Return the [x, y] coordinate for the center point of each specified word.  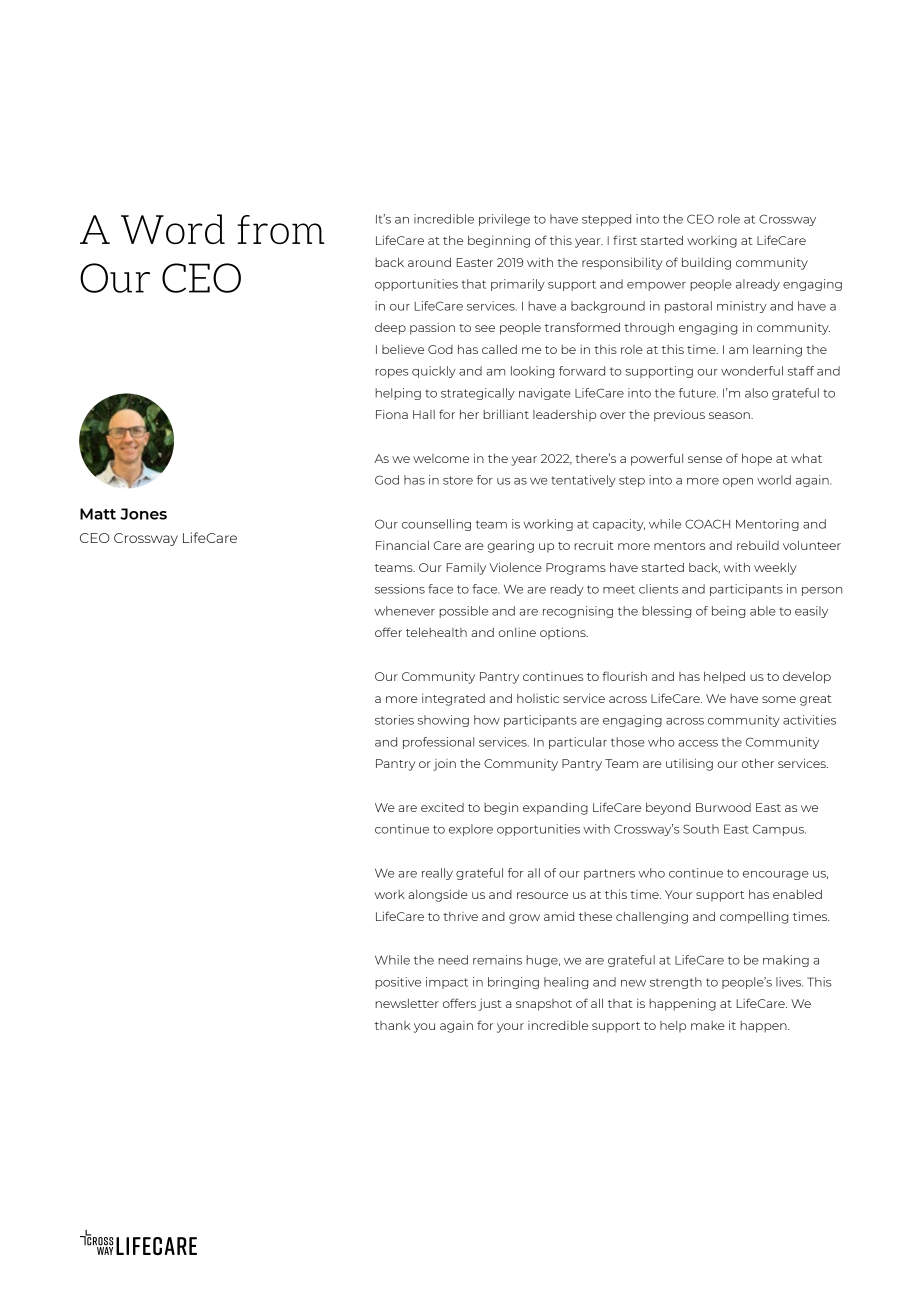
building [706, 263]
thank [392, 1025]
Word [173, 229]
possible [463, 612]
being [728, 612]
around [429, 262]
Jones [143, 514]
